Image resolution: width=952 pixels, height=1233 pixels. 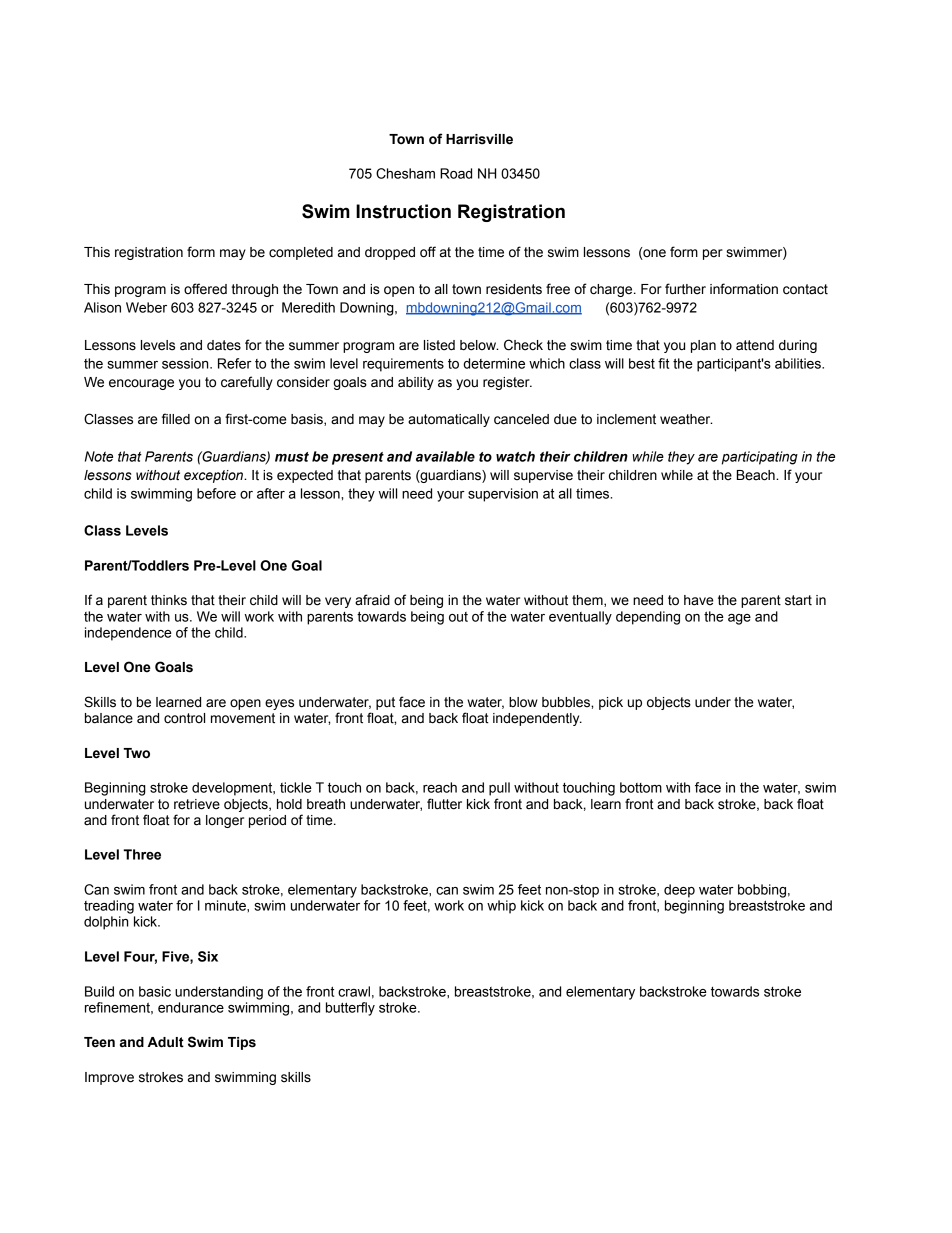 What do you see at coordinates (350, 1009) in the screenshot?
I see `butterfly` at bounding box center [350, 1009].
